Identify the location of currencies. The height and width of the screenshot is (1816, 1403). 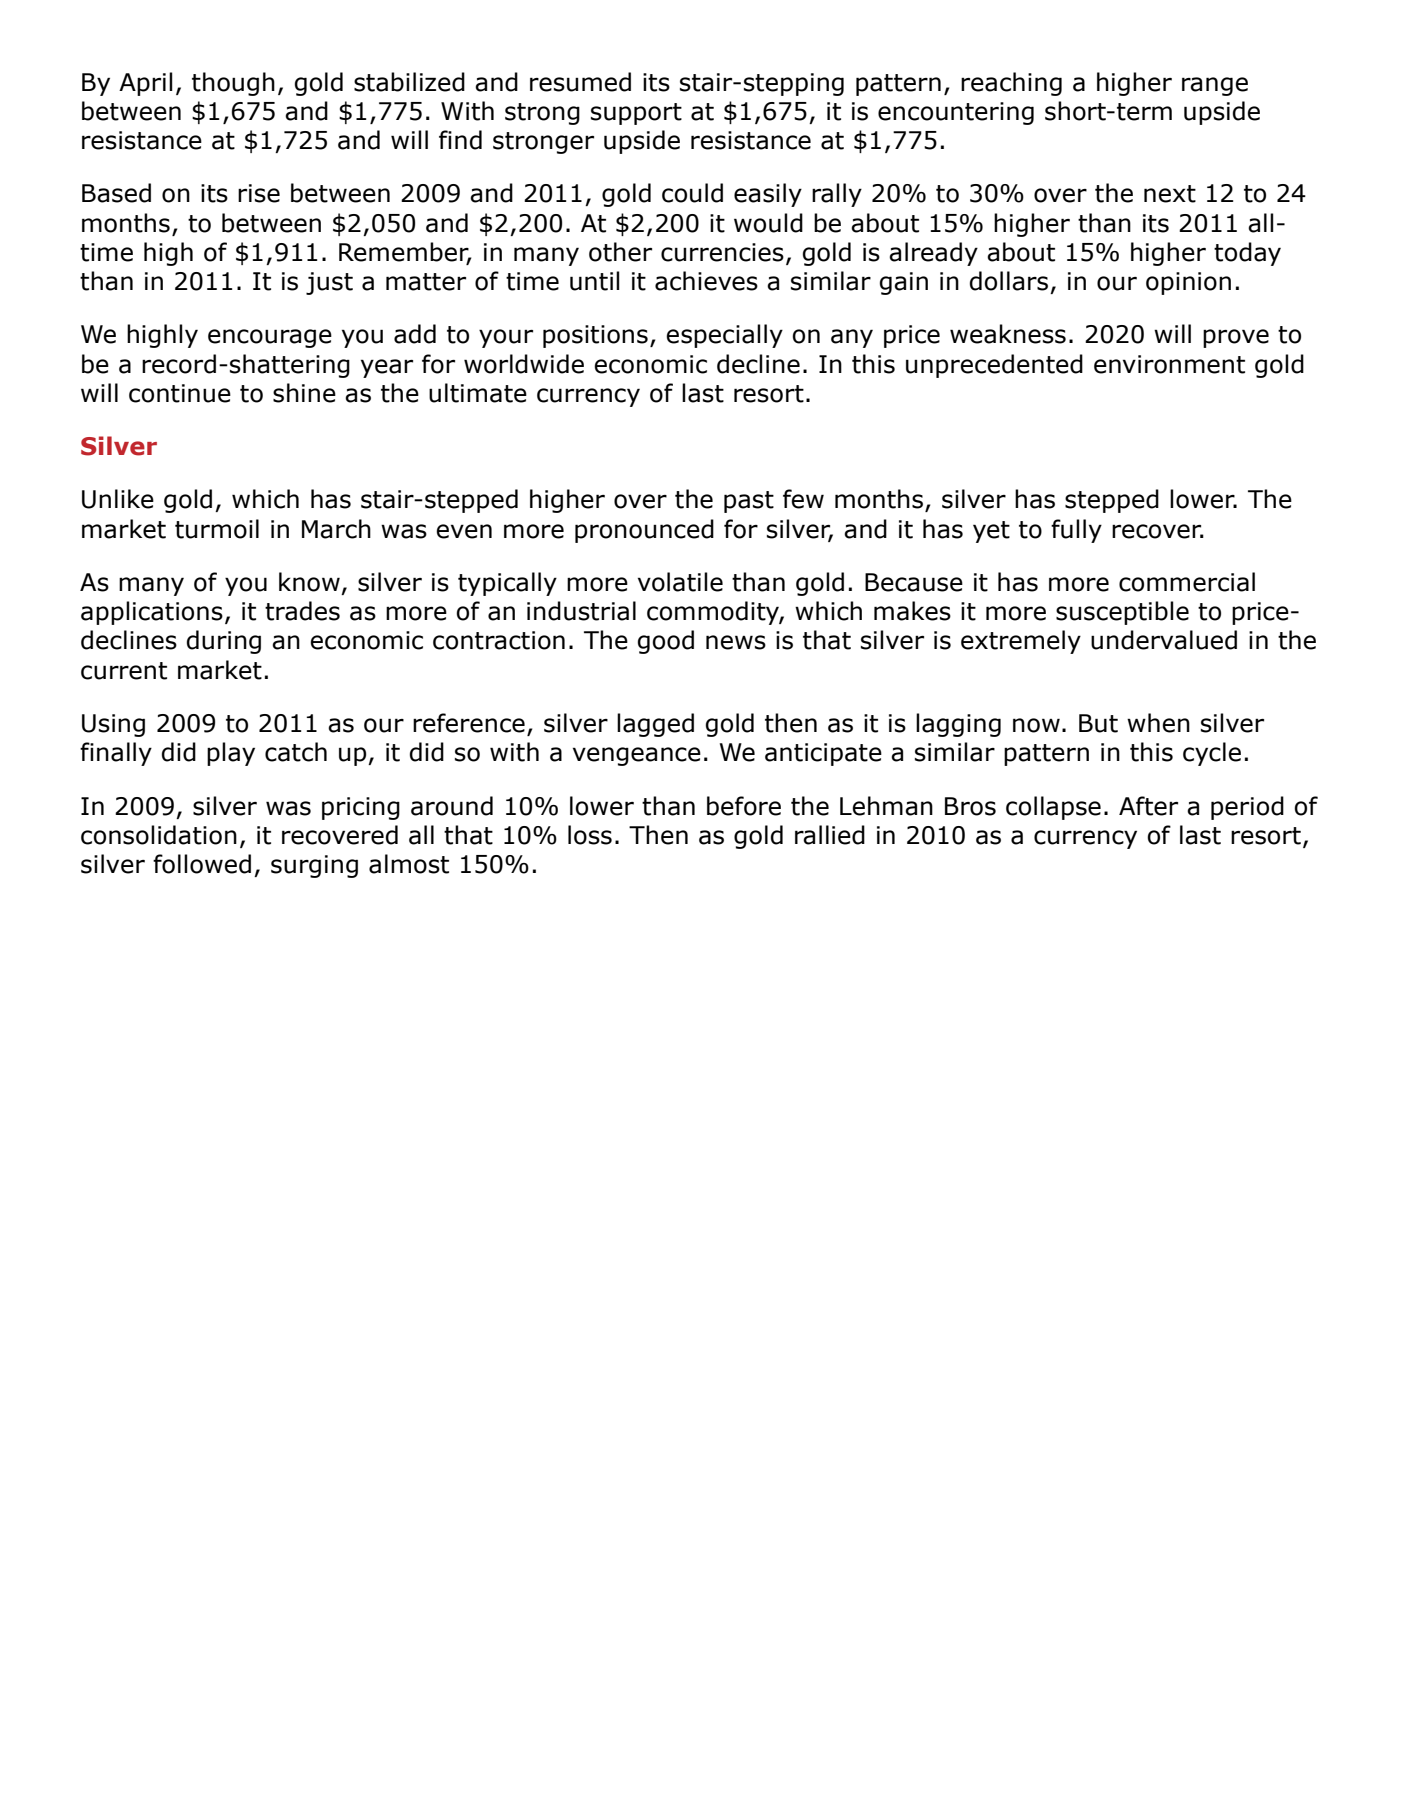
(722, 252).
